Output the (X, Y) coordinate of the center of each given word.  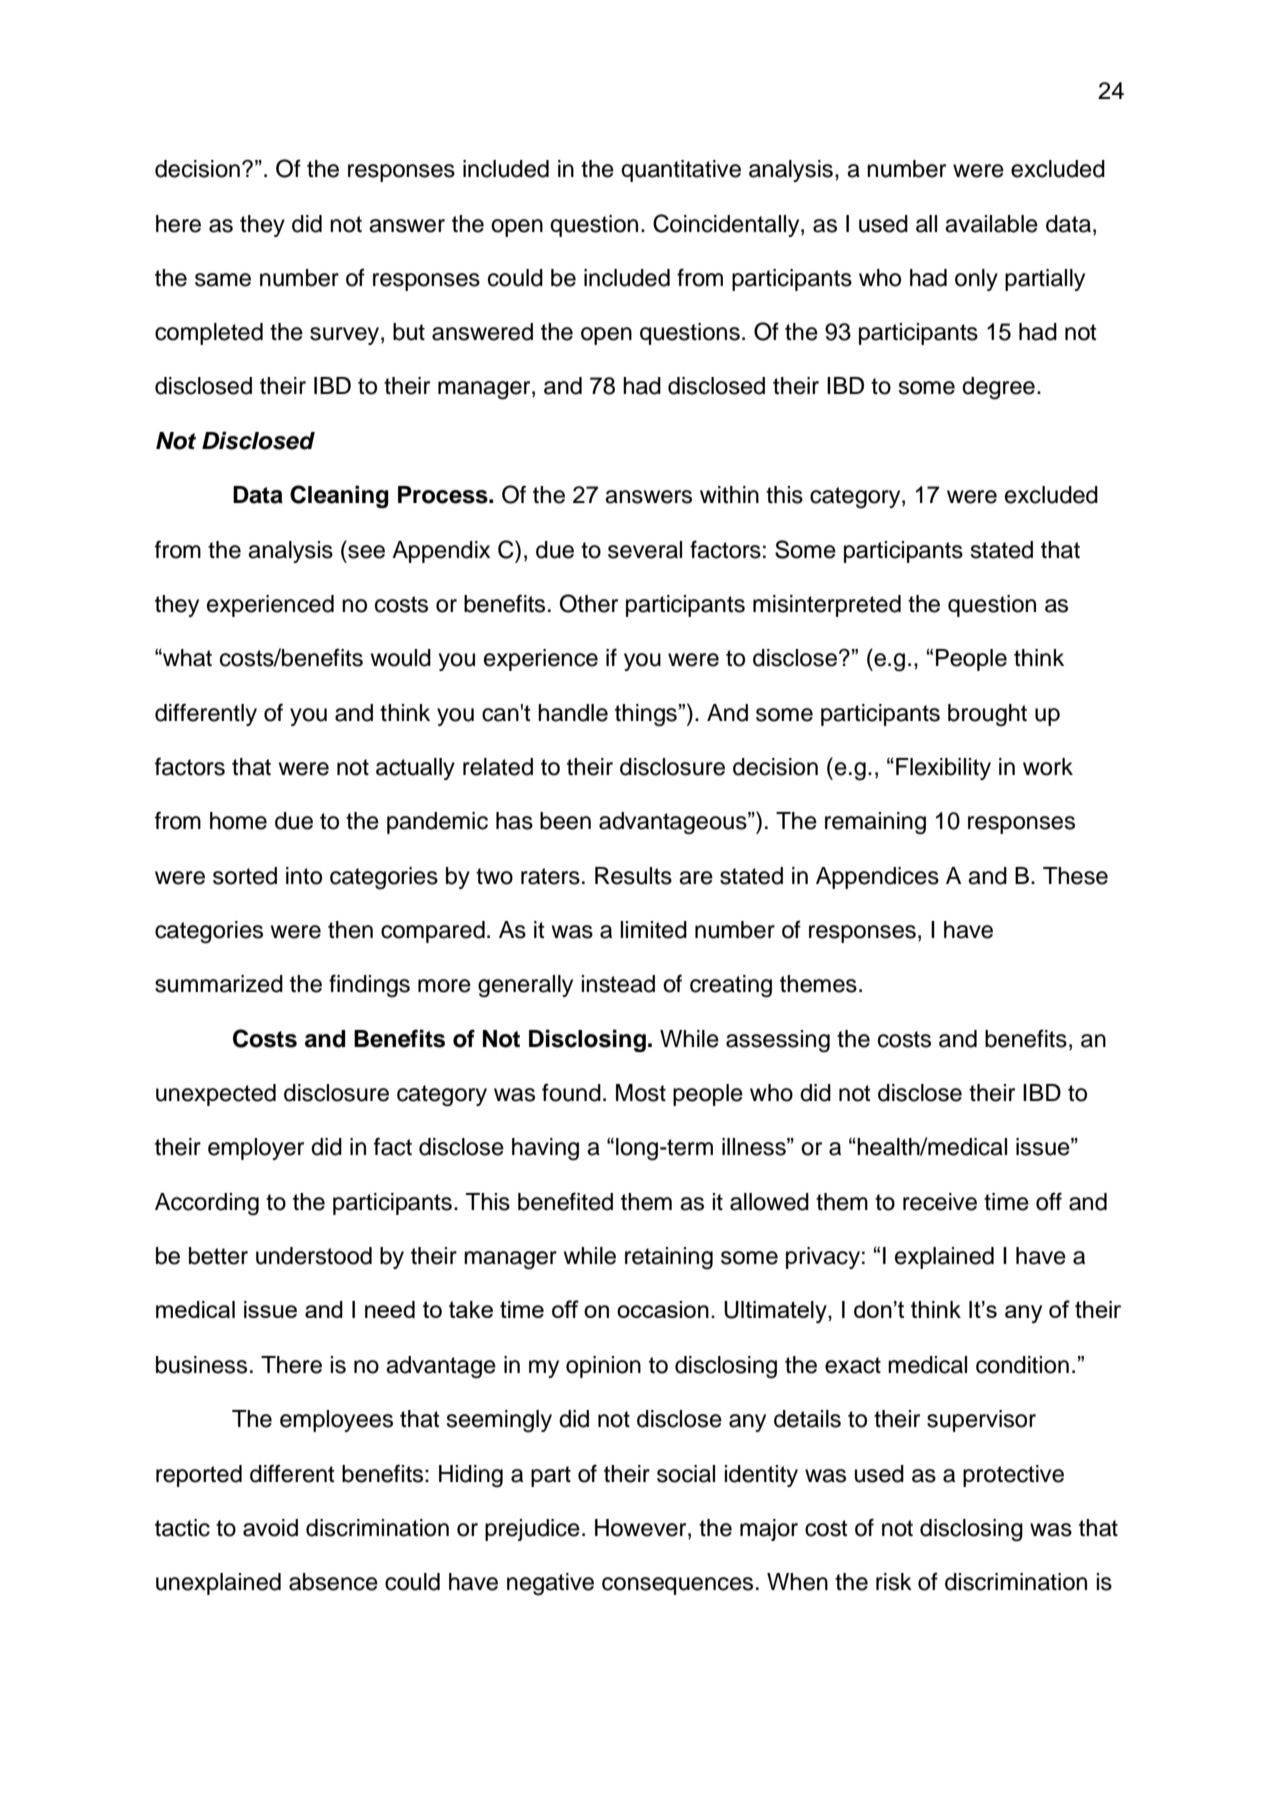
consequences (677, 1586)
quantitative (681, 171)
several (645, 550)
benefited (565, 1201)
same (223, 280)
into (304, 876)
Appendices (877, 878)
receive (940, 1202)
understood (314, 1256)
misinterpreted (827, 606)
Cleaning (339, 496)
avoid (270, 1528)
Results (633, 876)
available (991, 224)
